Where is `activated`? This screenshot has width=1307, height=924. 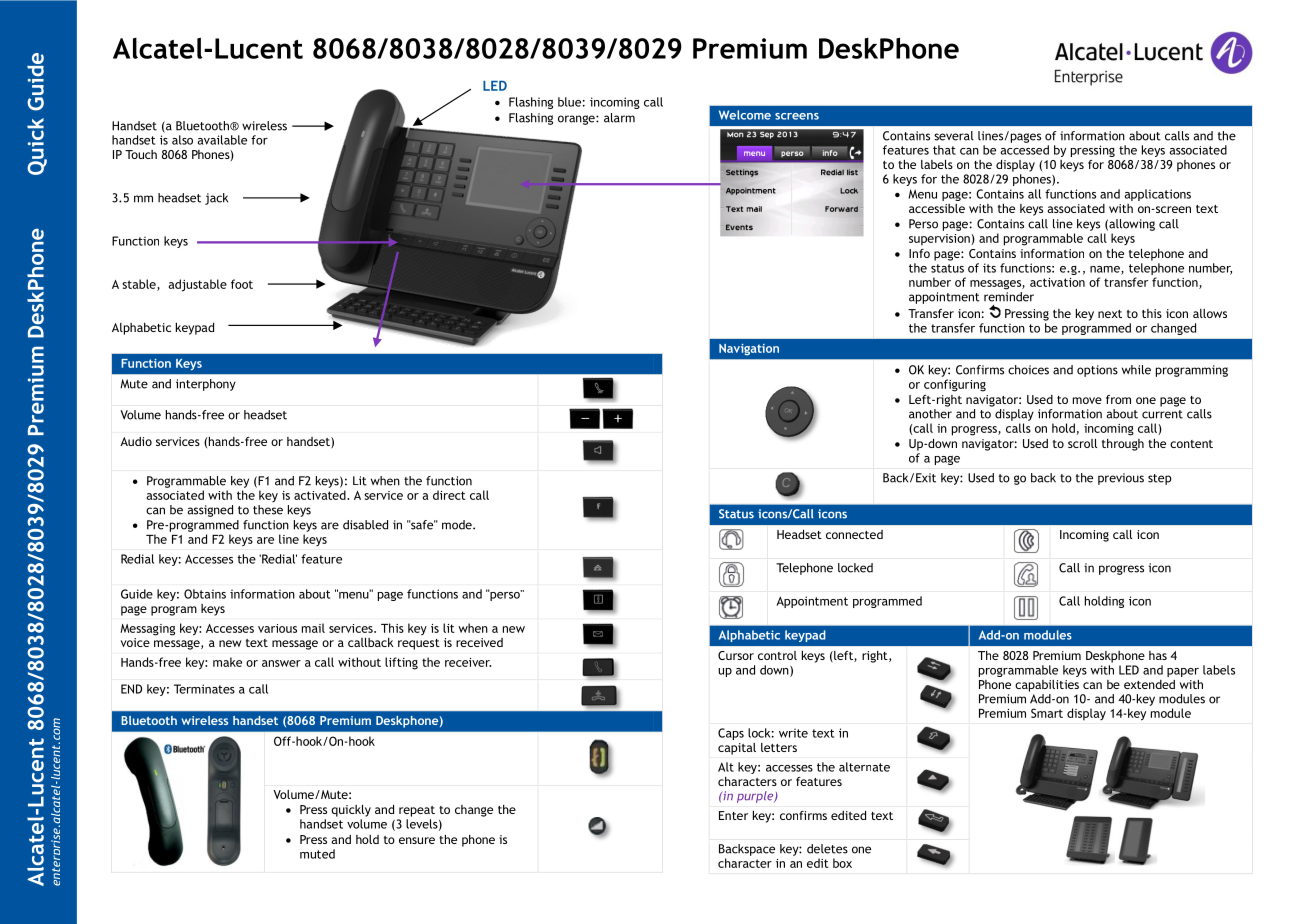 activated is located at coordinates (321, 495).
